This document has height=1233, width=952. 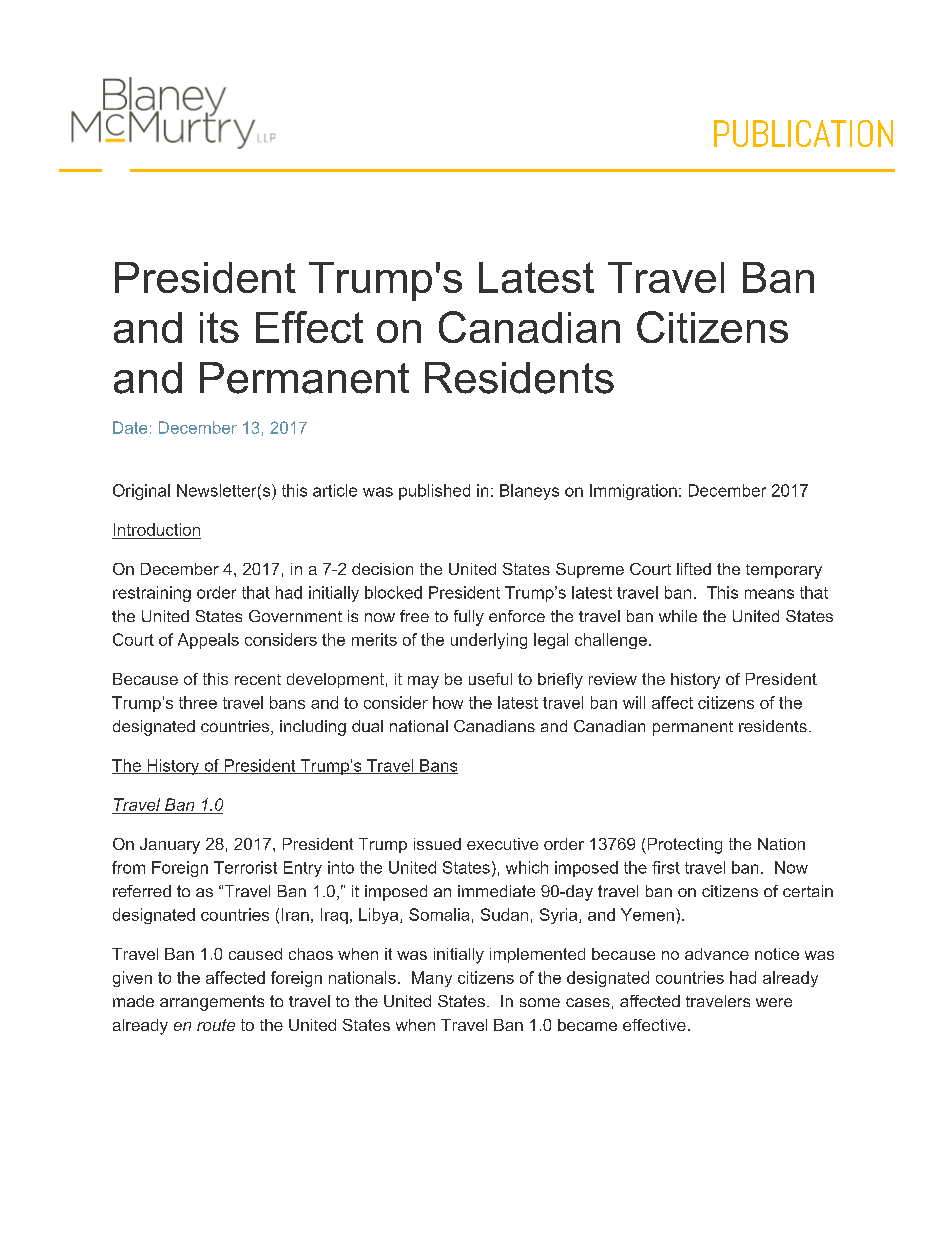 What do you see at coordinates (634, 702) in the document?
I see `will` at bounding box center [634, 702].
